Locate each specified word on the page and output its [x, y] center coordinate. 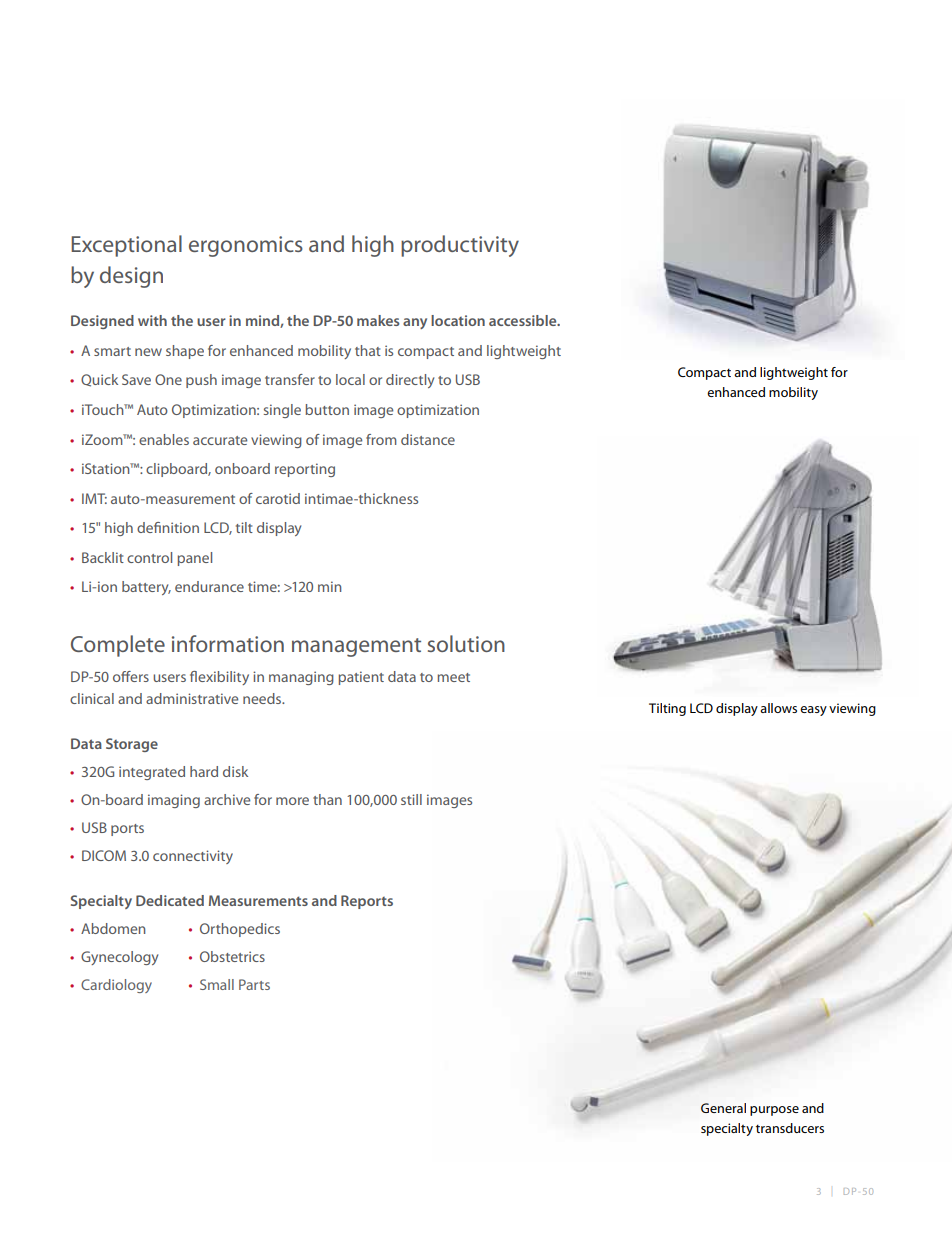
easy [813, 711]
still [411, 799]
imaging [174, 801]
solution [466, 643]
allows [778, 708]
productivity [460, 246]
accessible [524, 320]
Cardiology [116, 986]
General [723, 1108]
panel [194, 559]
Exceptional [126, 246]
